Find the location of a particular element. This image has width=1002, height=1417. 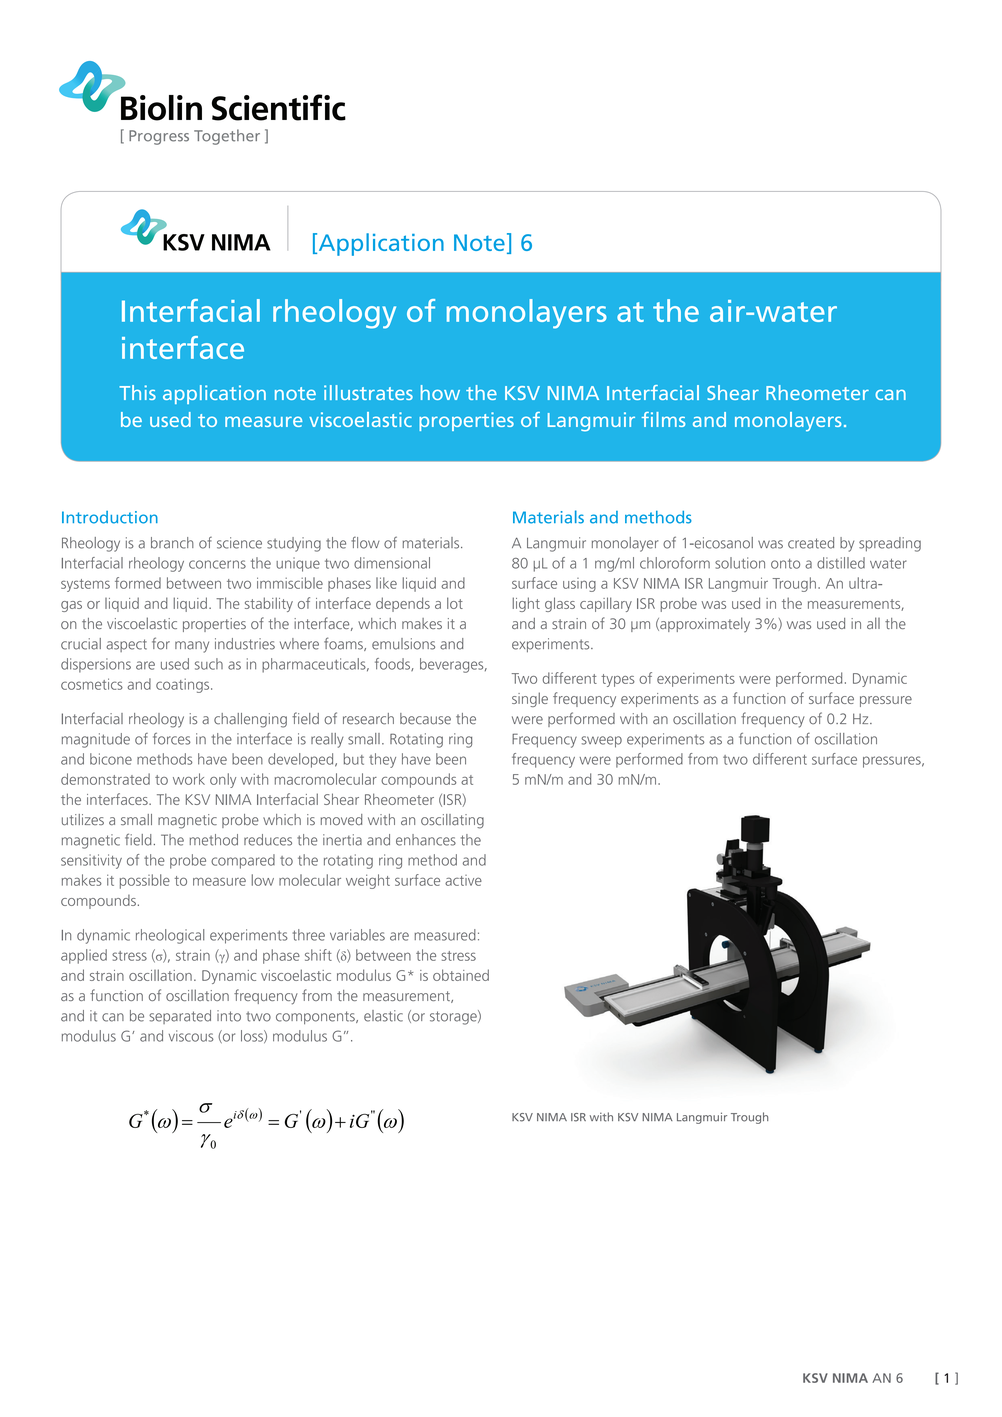

how is located at coordinates (440, 392).
